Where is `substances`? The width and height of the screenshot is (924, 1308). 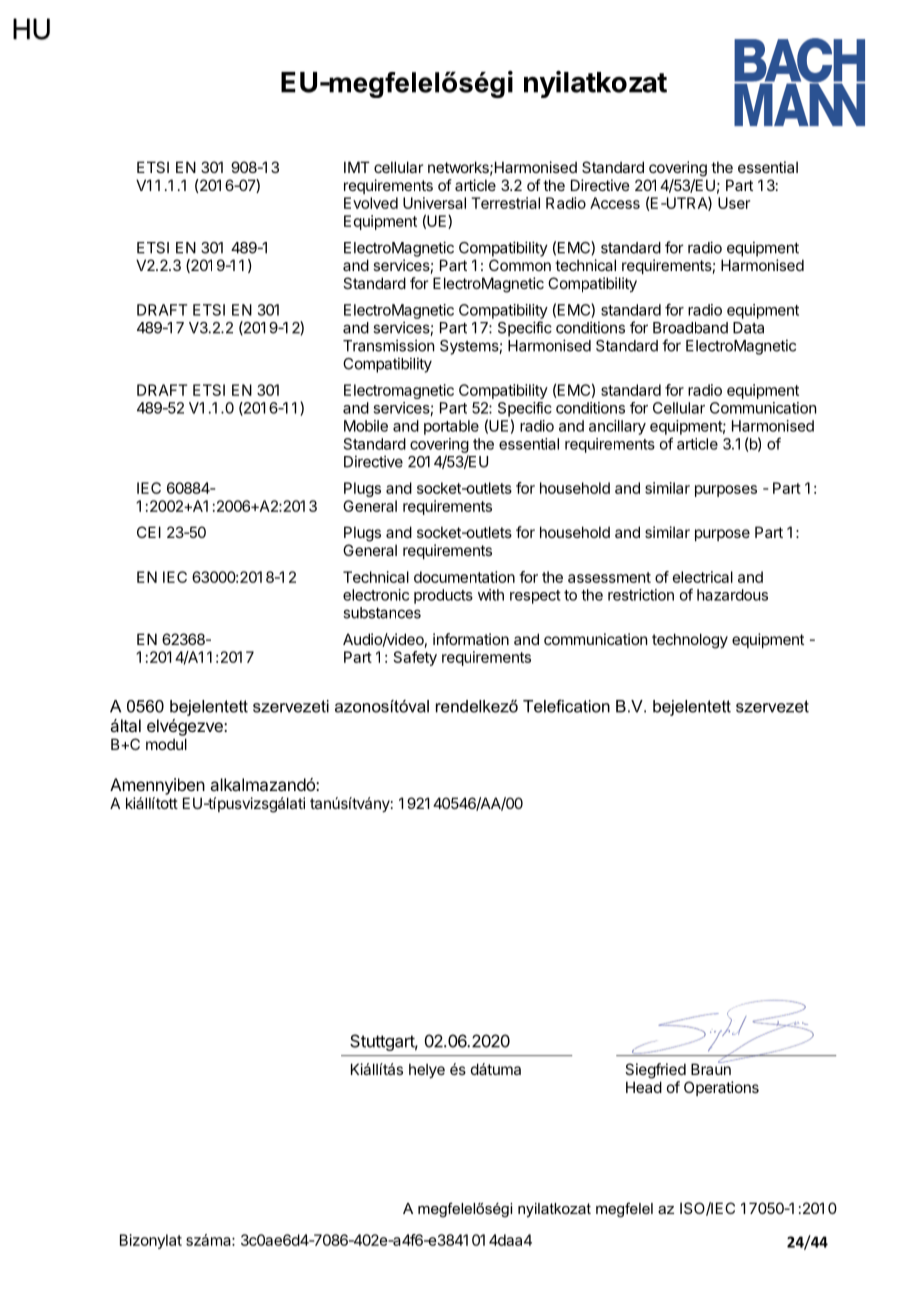 substances is located at coordinates (382, 613).
